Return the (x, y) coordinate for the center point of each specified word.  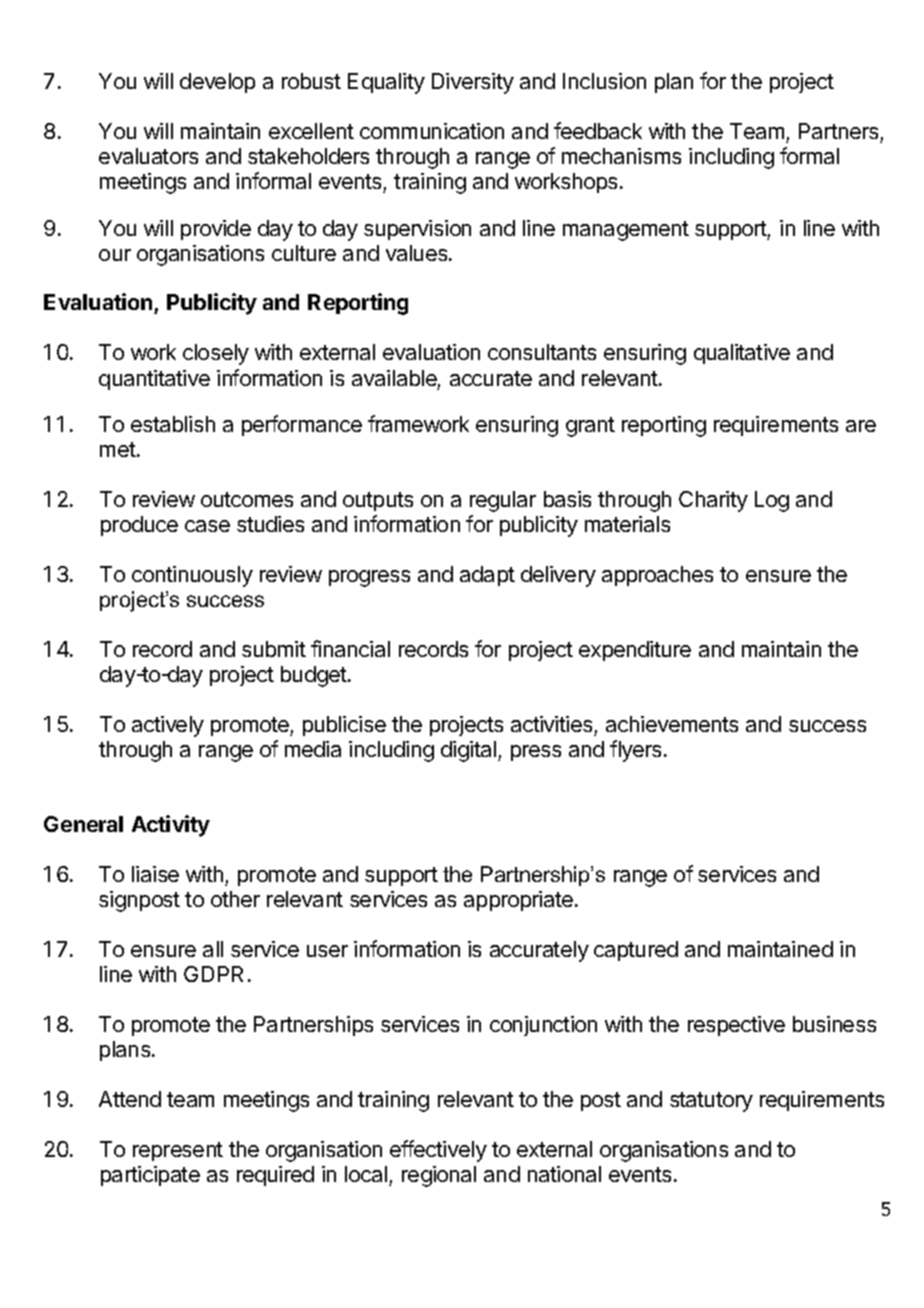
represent (178, 1151)
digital (470, 751)
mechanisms (621, 156)
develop (217, 83)
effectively (438, 1151)
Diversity (473, 83)
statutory (711, 1102)
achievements (672, 724)
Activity (171, 826)
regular (503, 501)
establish (173, 424)
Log (772, 501)
